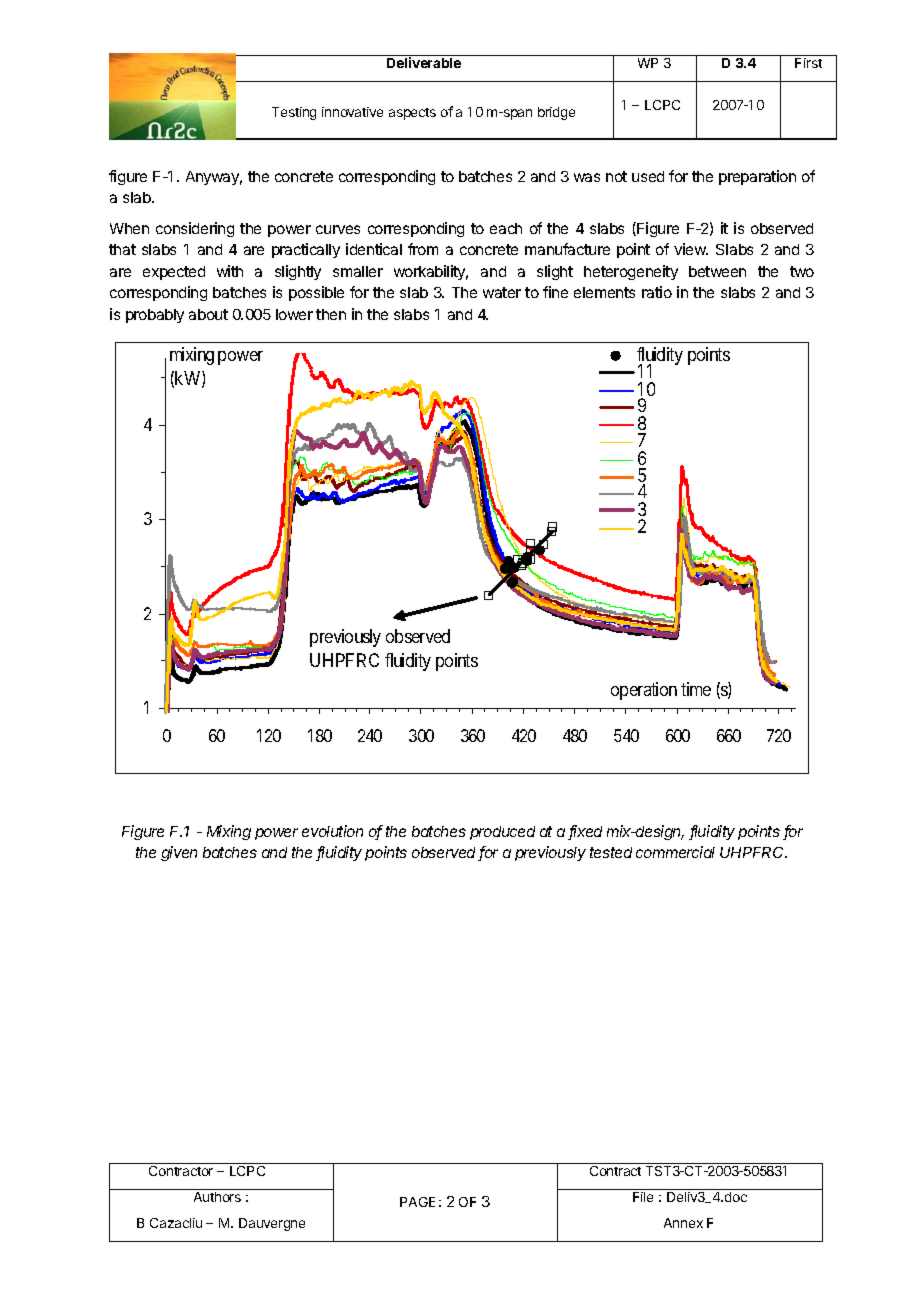 The width and height of the screenshot is (924, 1308). Describe the element at coordinates (808, 63) in the screenshot. I see `First` at that location.
